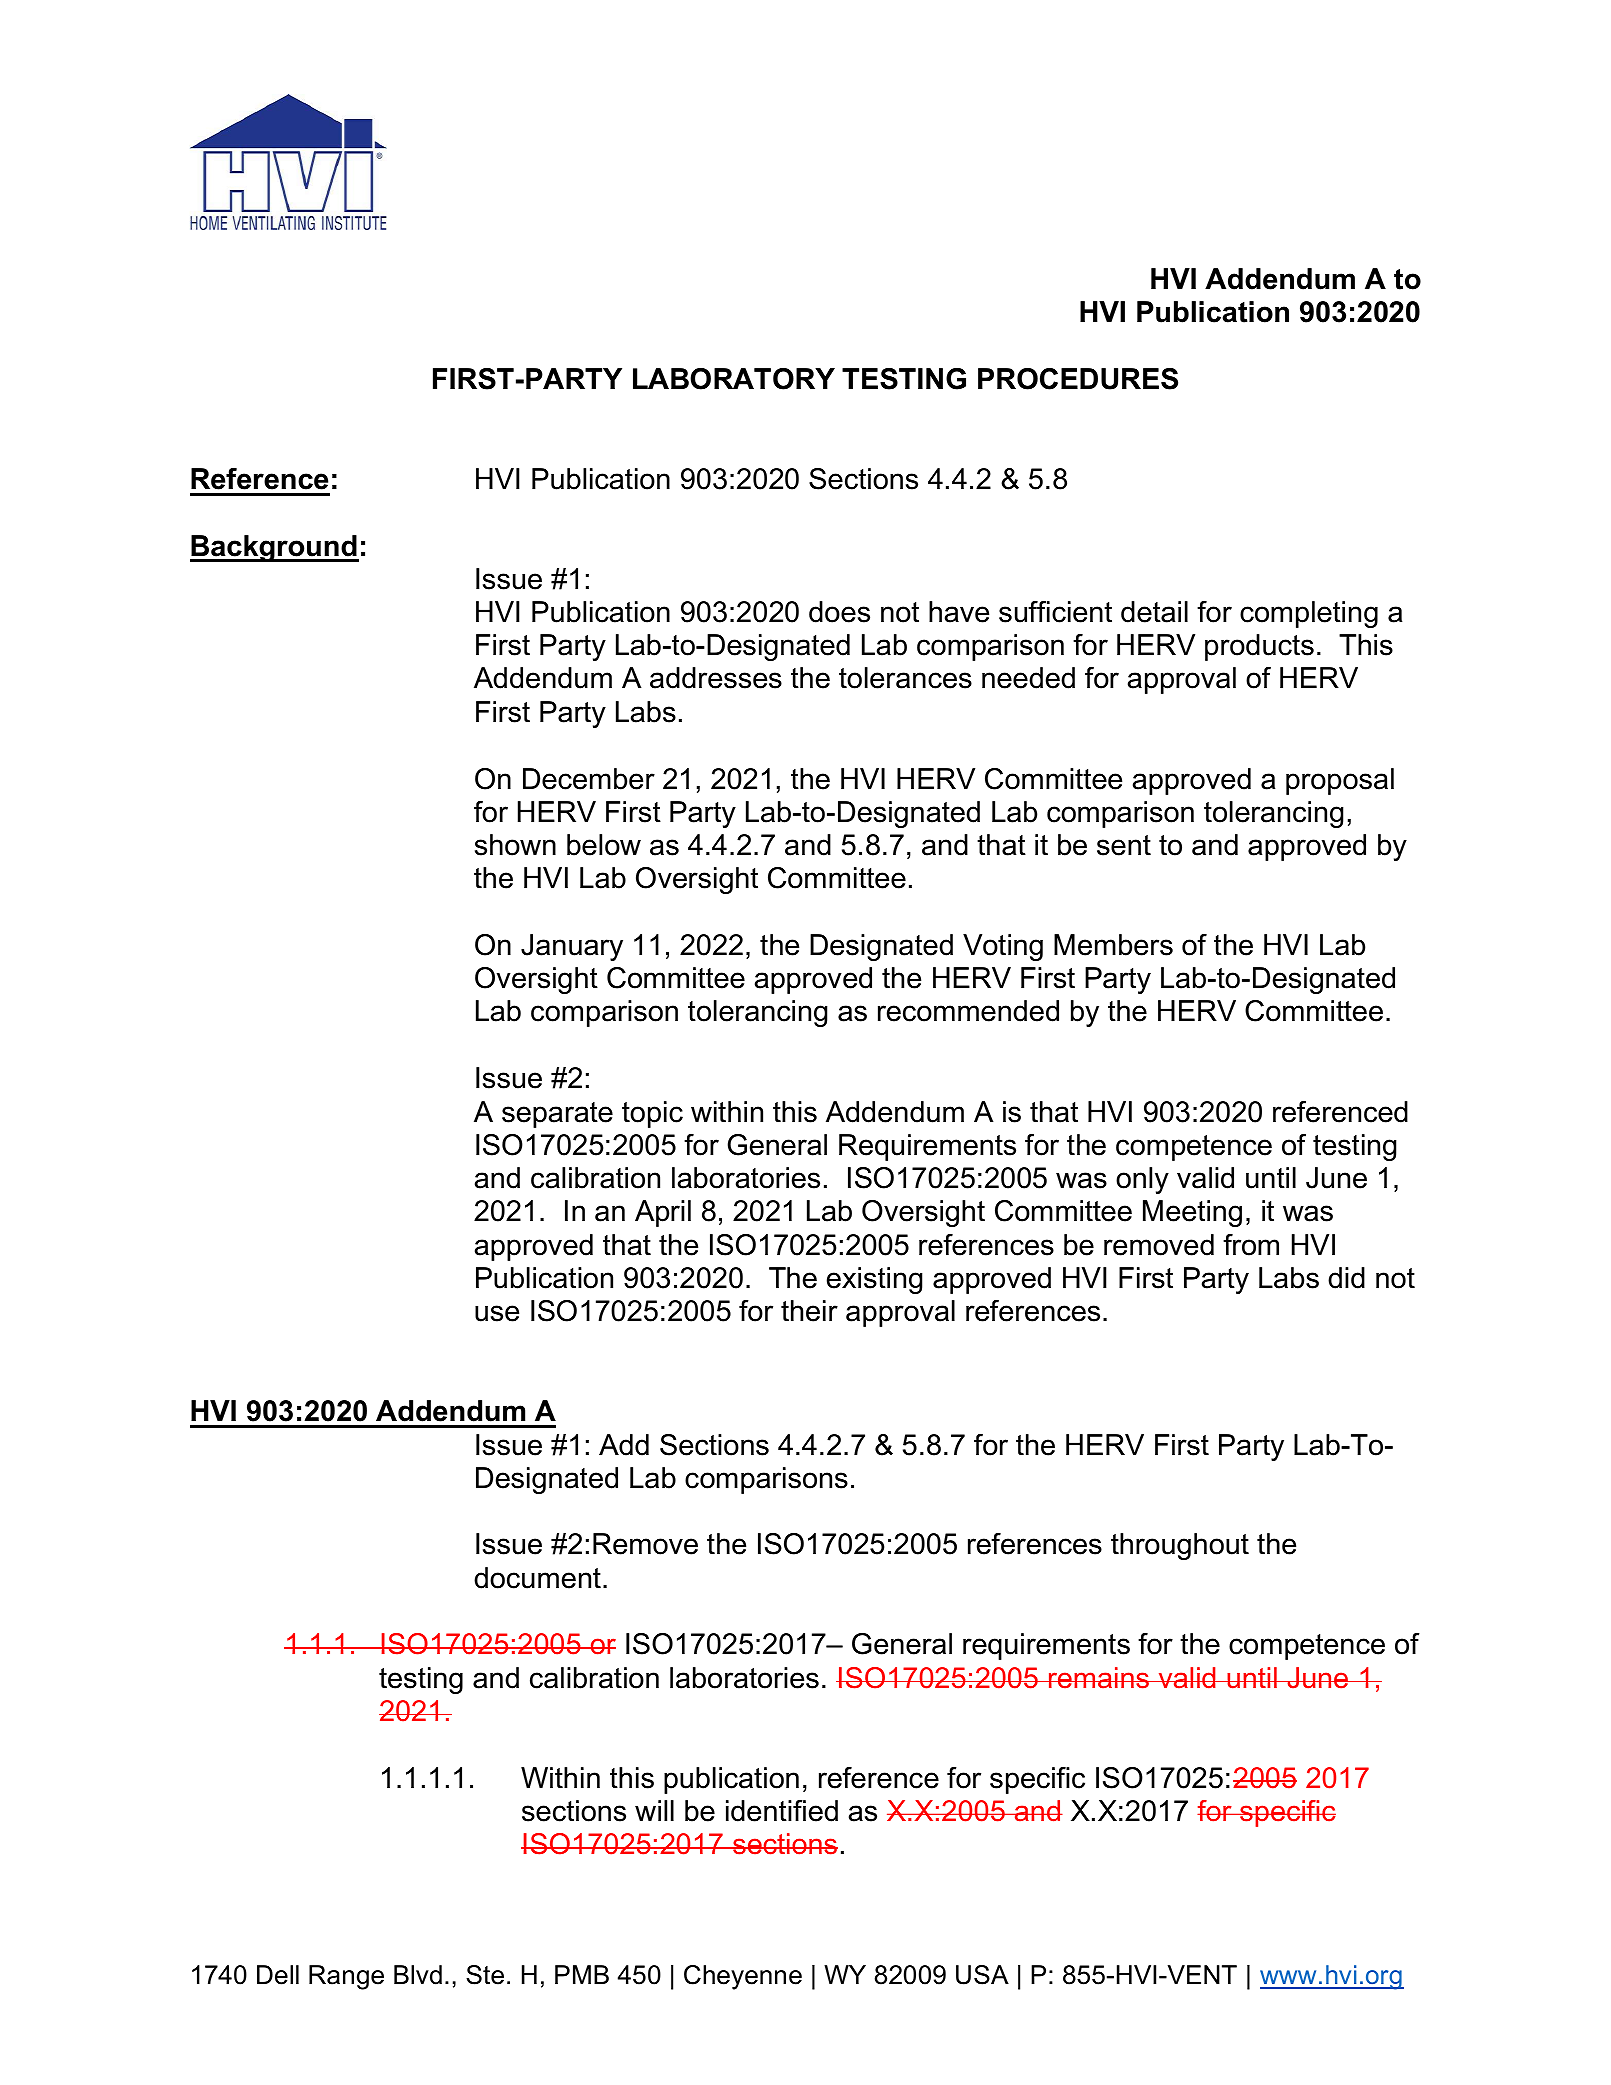  What do you see at coordinates (743, 1977) in the document?
I see `Cheyenne` at bounding box center [743, 1977].
